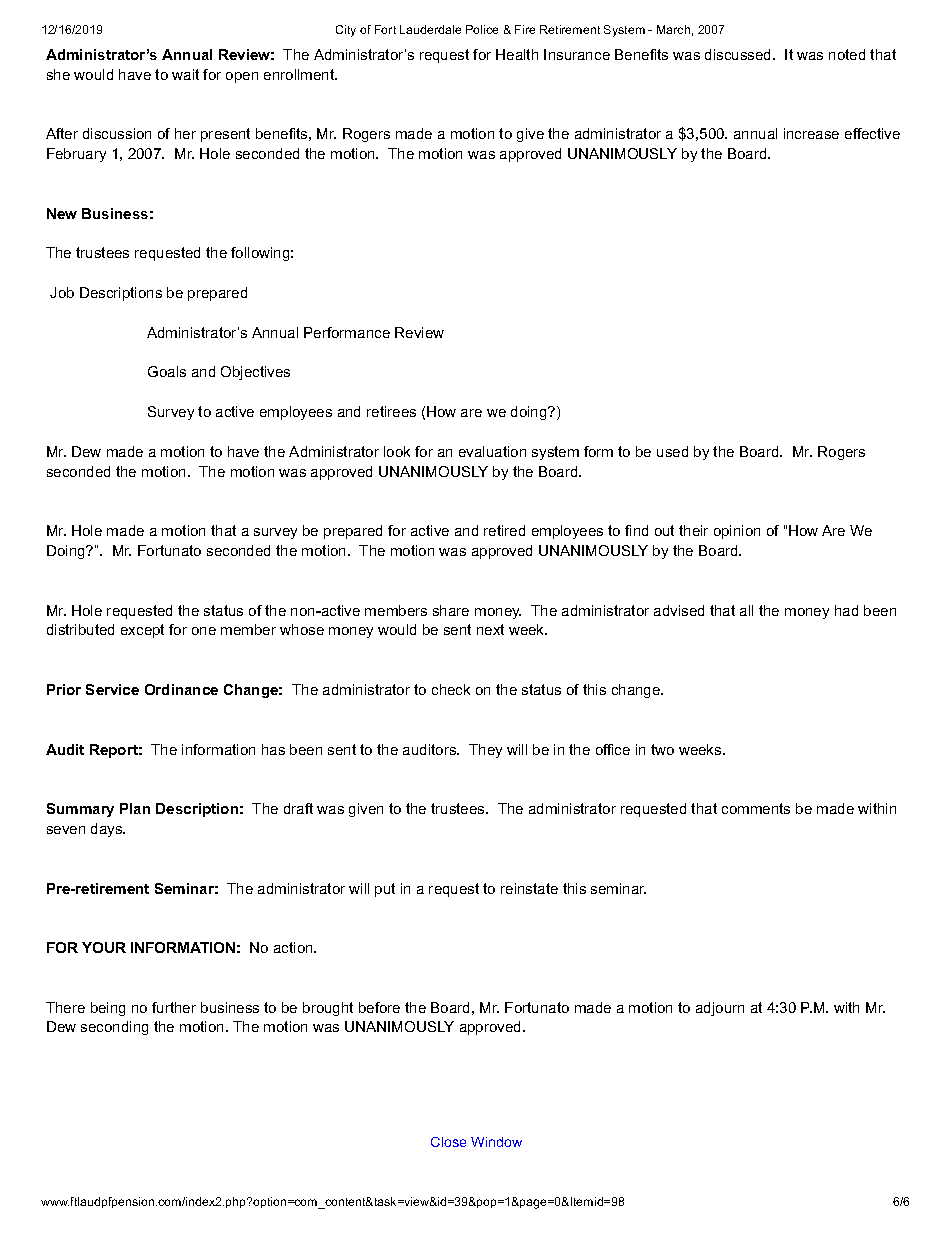  I want to click on discussed, so click(737, 54).
